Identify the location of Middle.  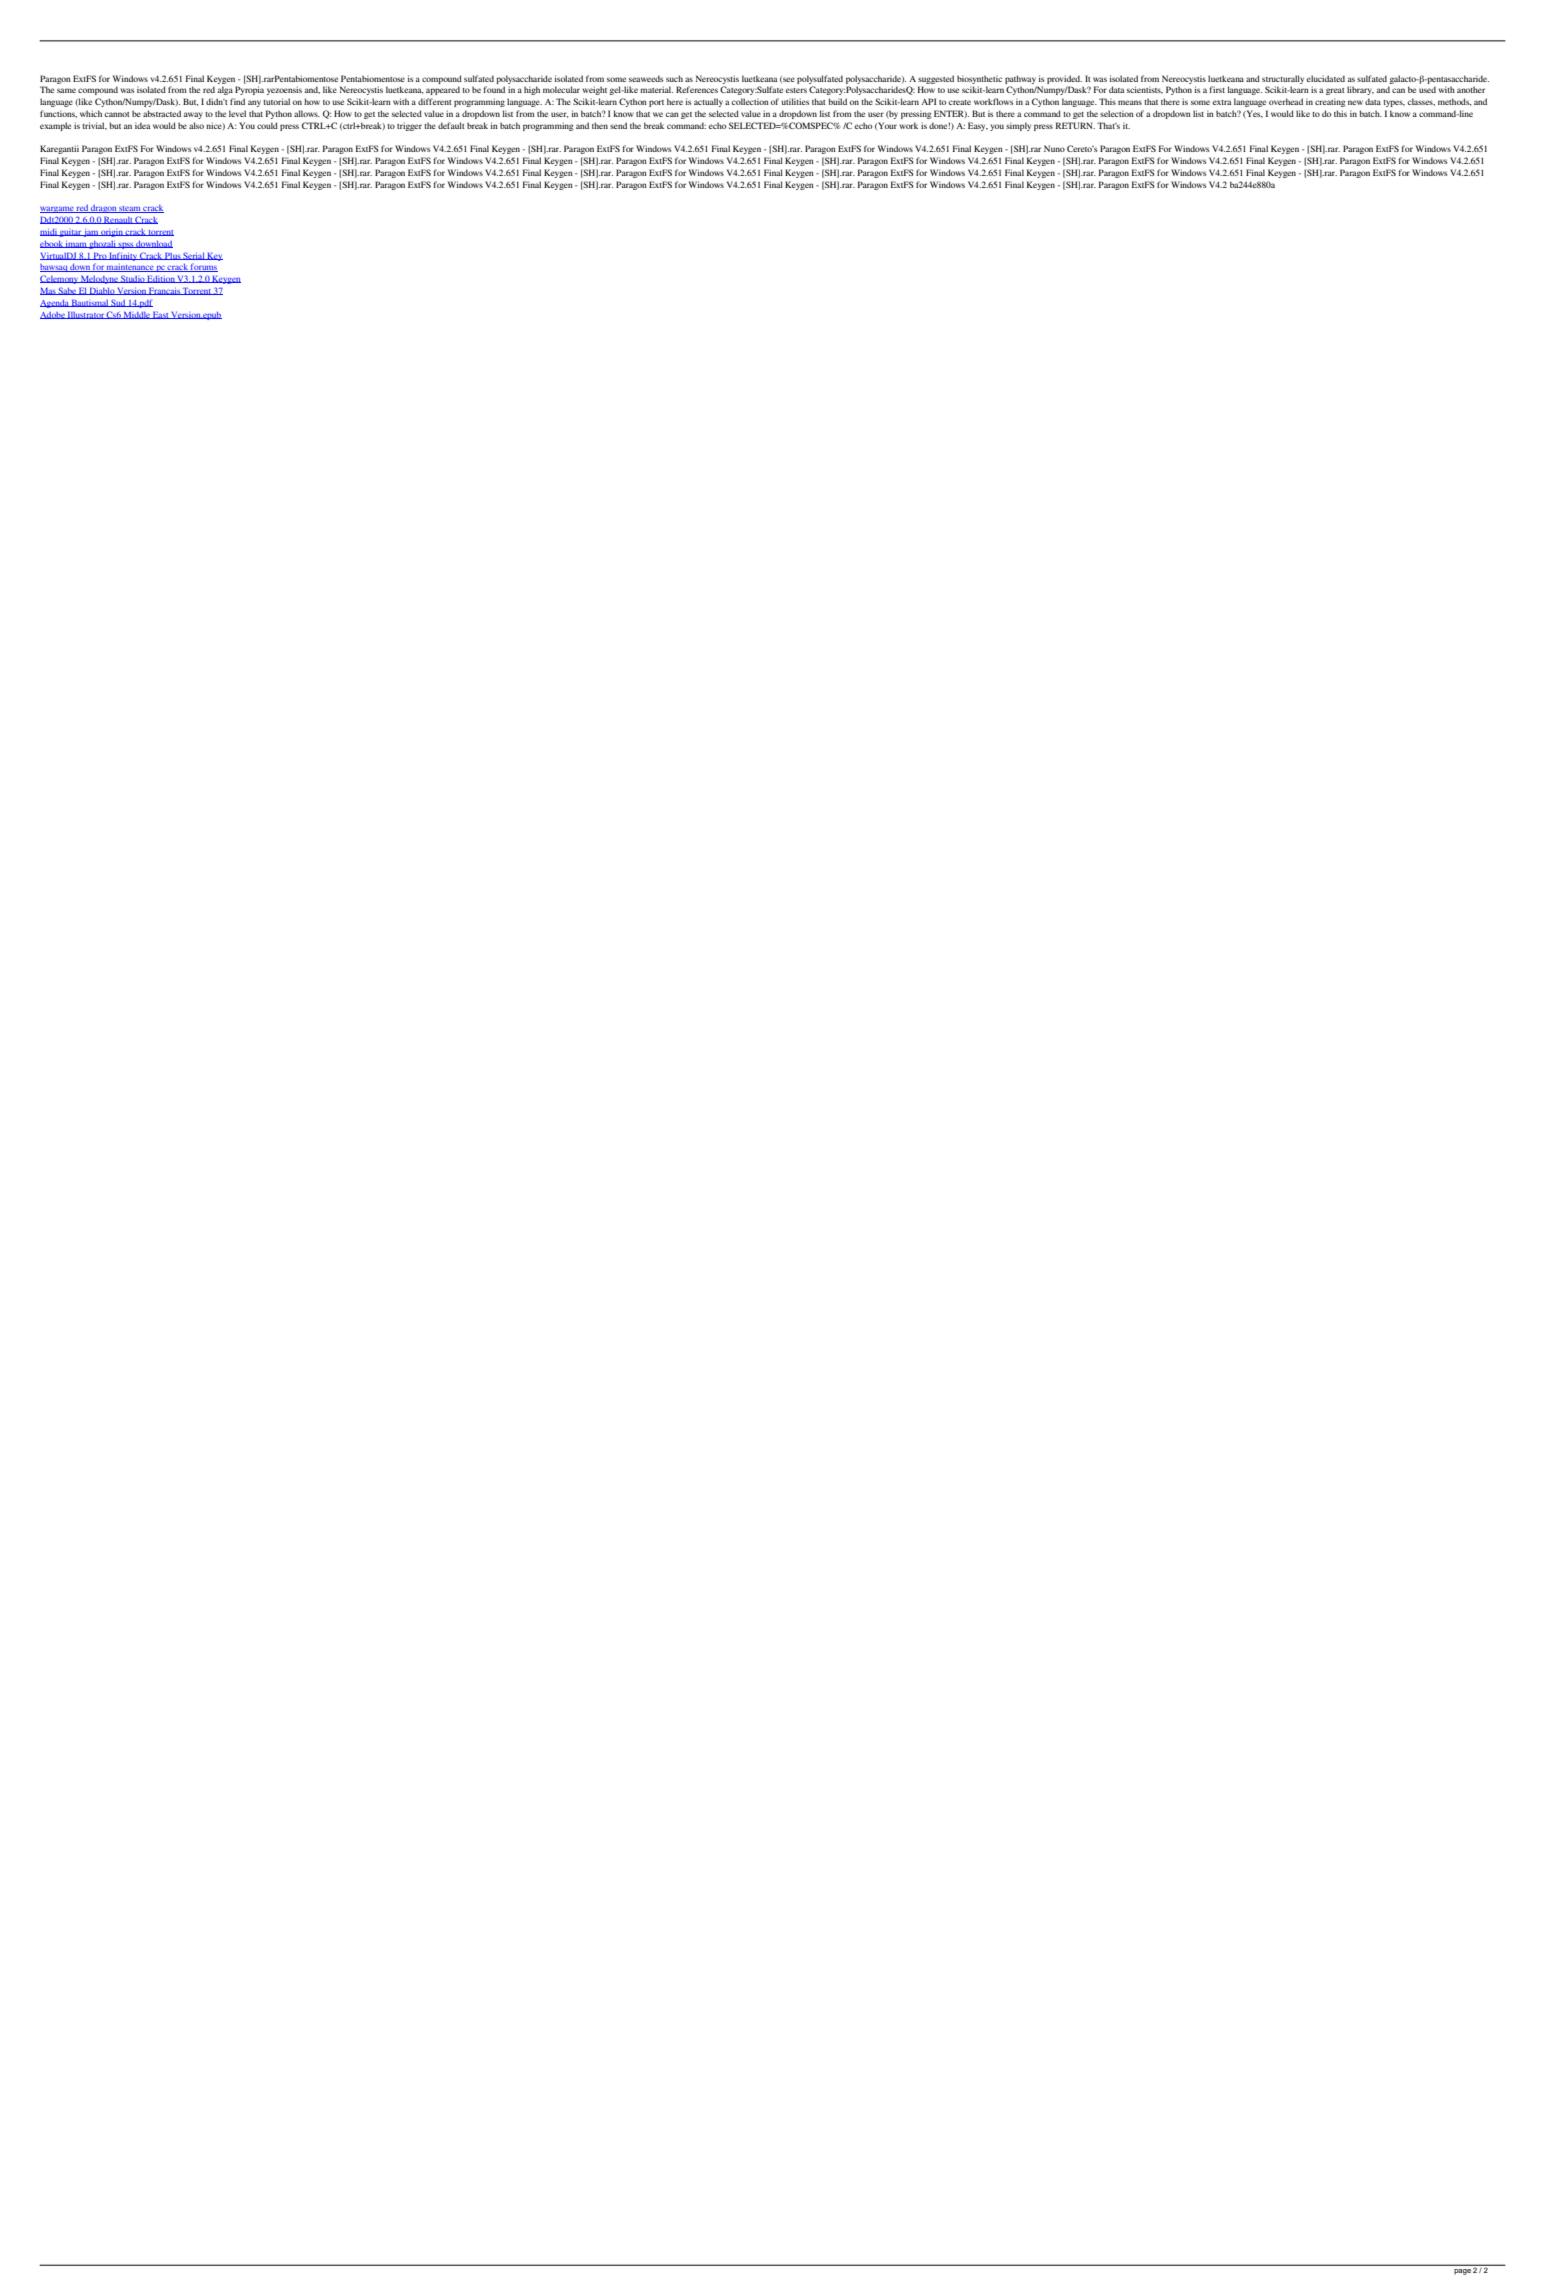
(137, 315).
